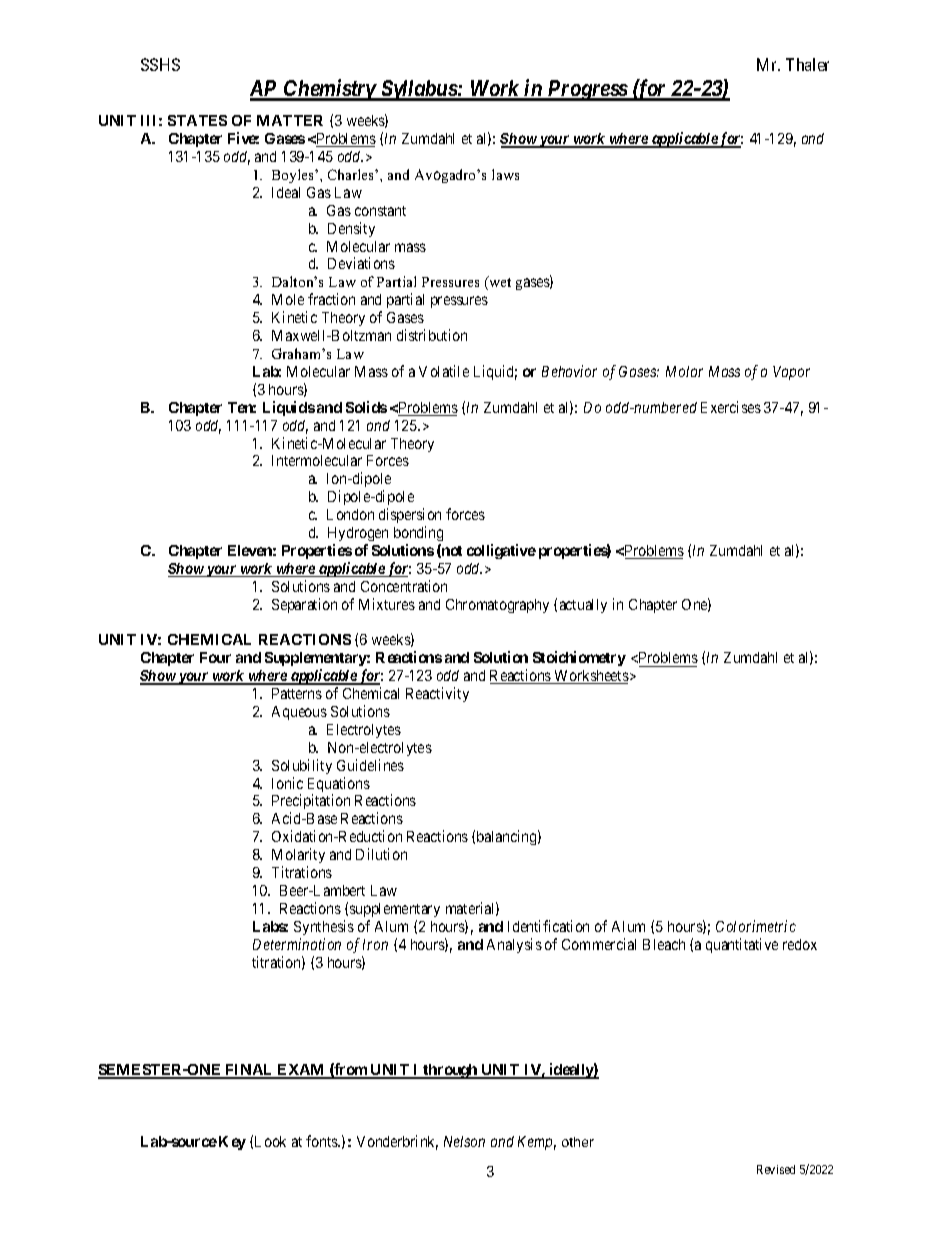 Image resolution: width=952 pixels, height=1233 pixels. What do you see at coordinates (437, 694) in the document?
I see `Reactivity` at bounding box center [437, 694].
